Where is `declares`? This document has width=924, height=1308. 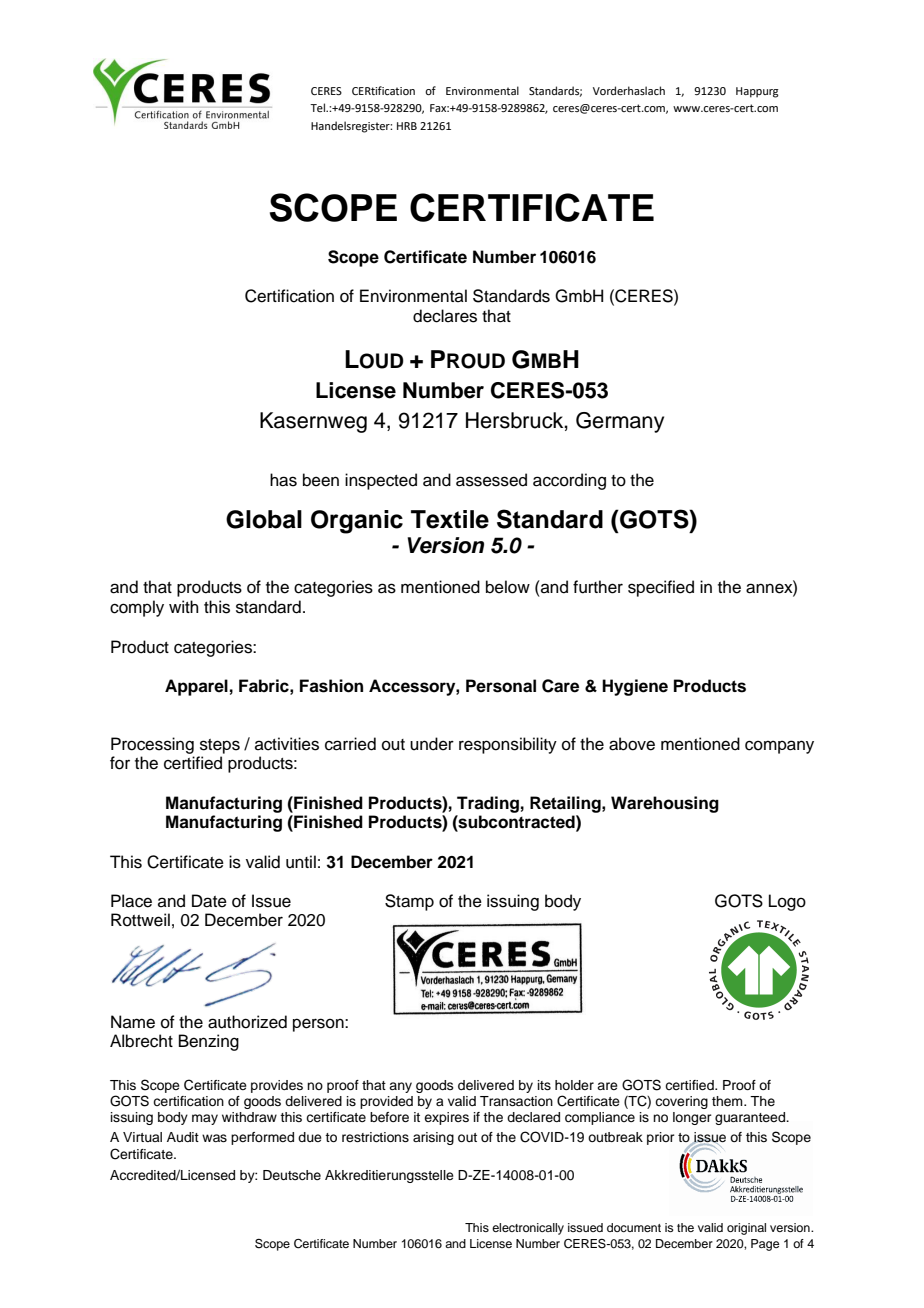
declares is located at coordinates (445, 316).
